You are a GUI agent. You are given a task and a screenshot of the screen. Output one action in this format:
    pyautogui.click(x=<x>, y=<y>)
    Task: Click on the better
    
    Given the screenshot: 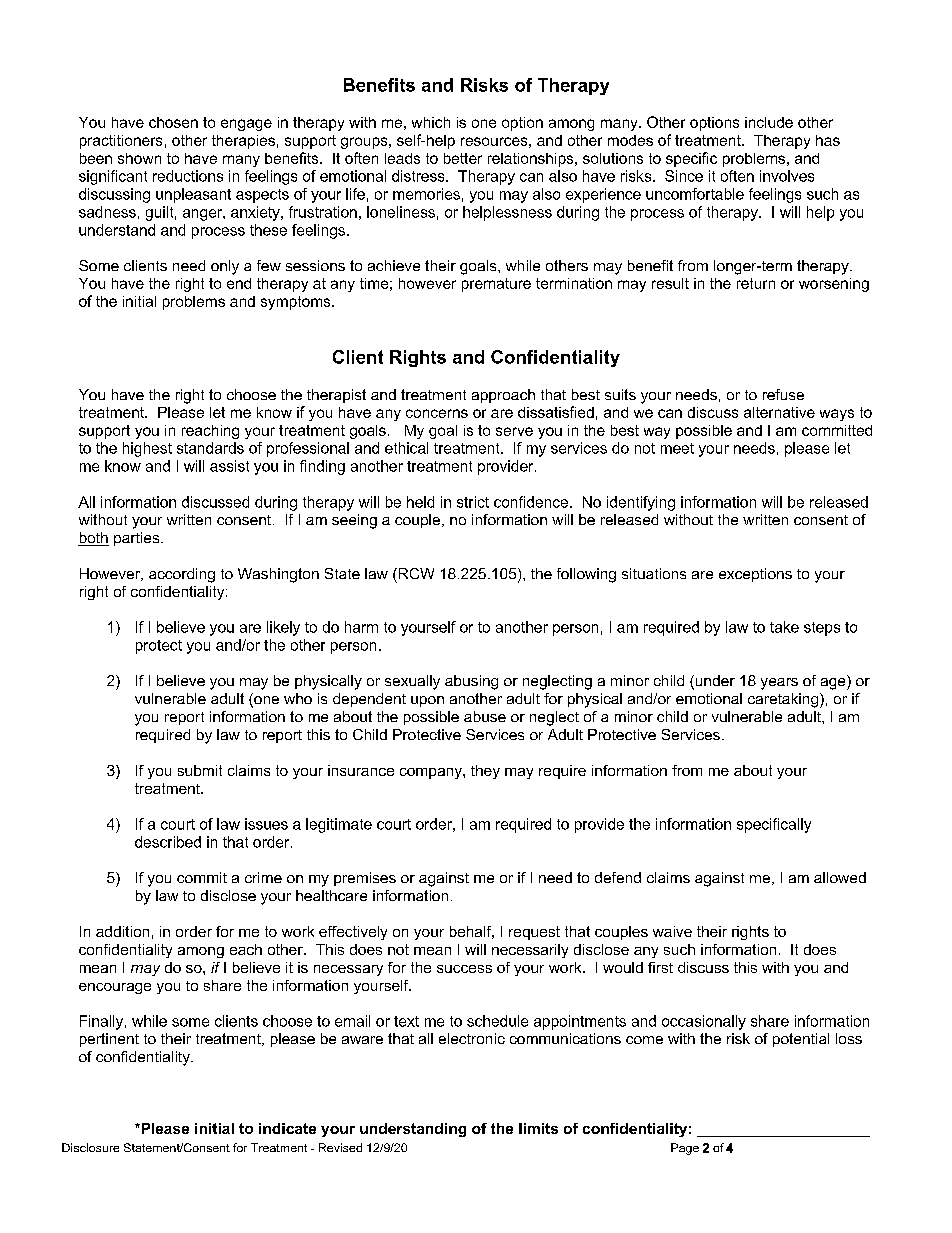 What is the action you would take?
    pyautogui.click(x=463, y=158)
